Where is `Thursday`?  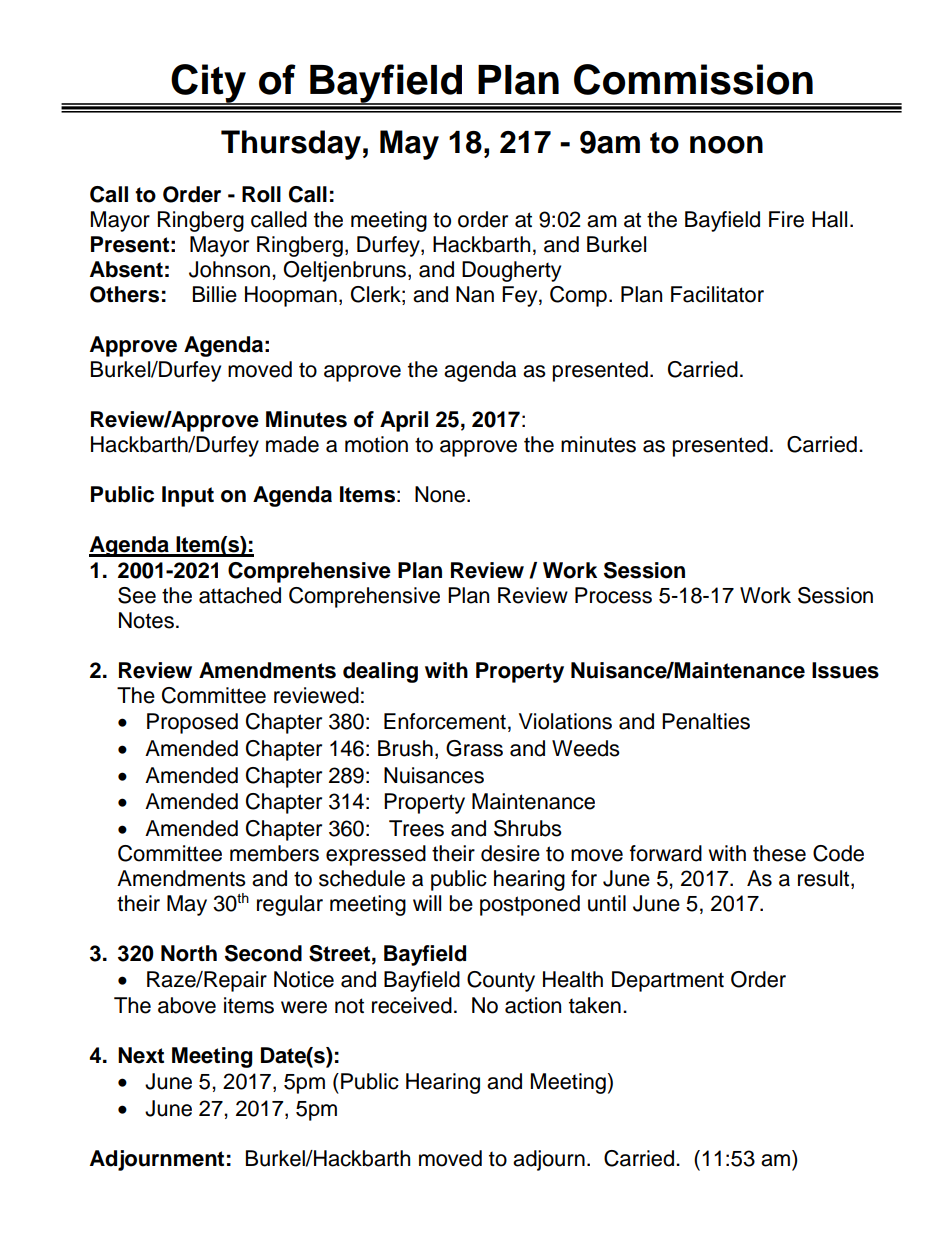 Thursday is located at coordinates (291, 145).
